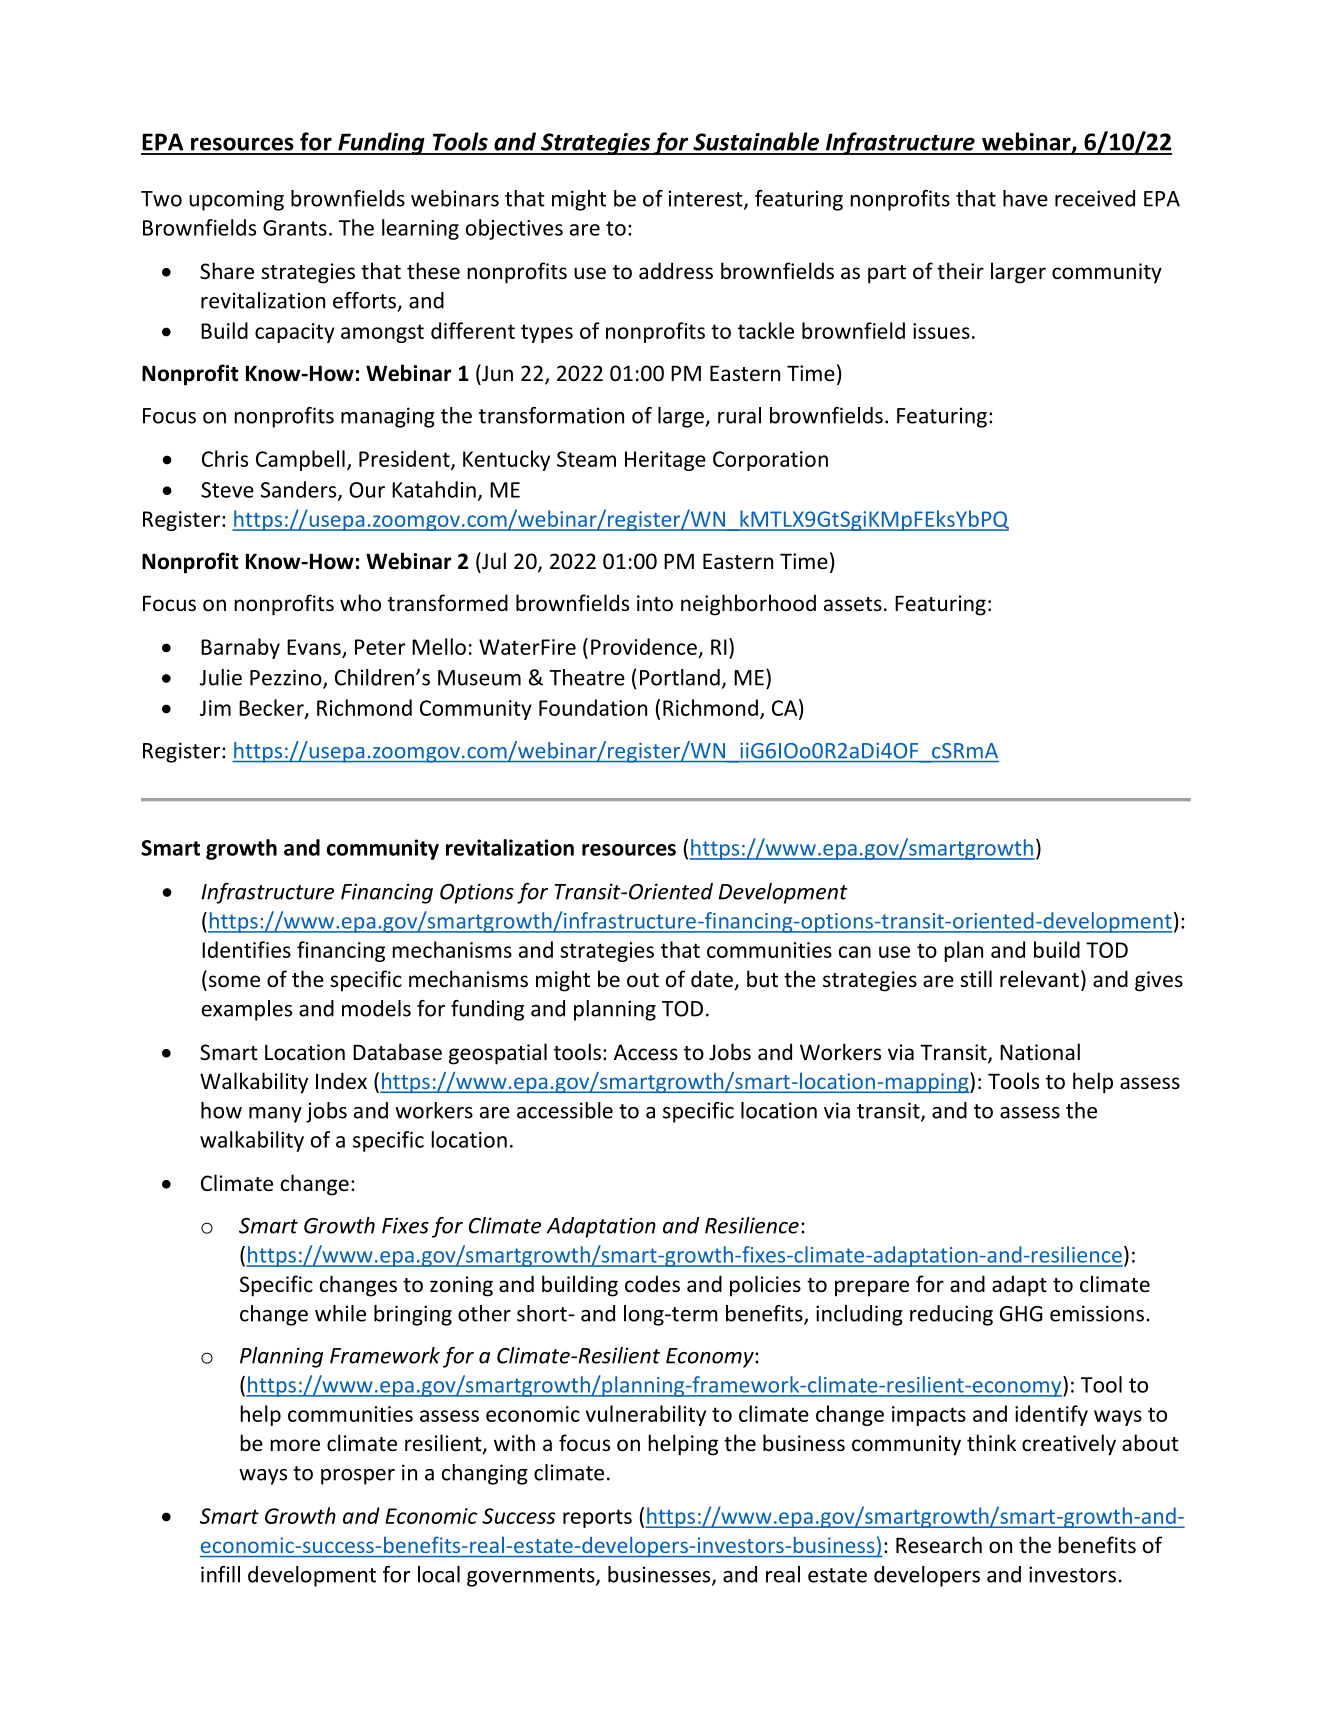 Image resolution: width=1332 pixels, height=1724 pixels. Describe the element at coordinates (1069, 1445) in the image. I see `creatively` at that location.
